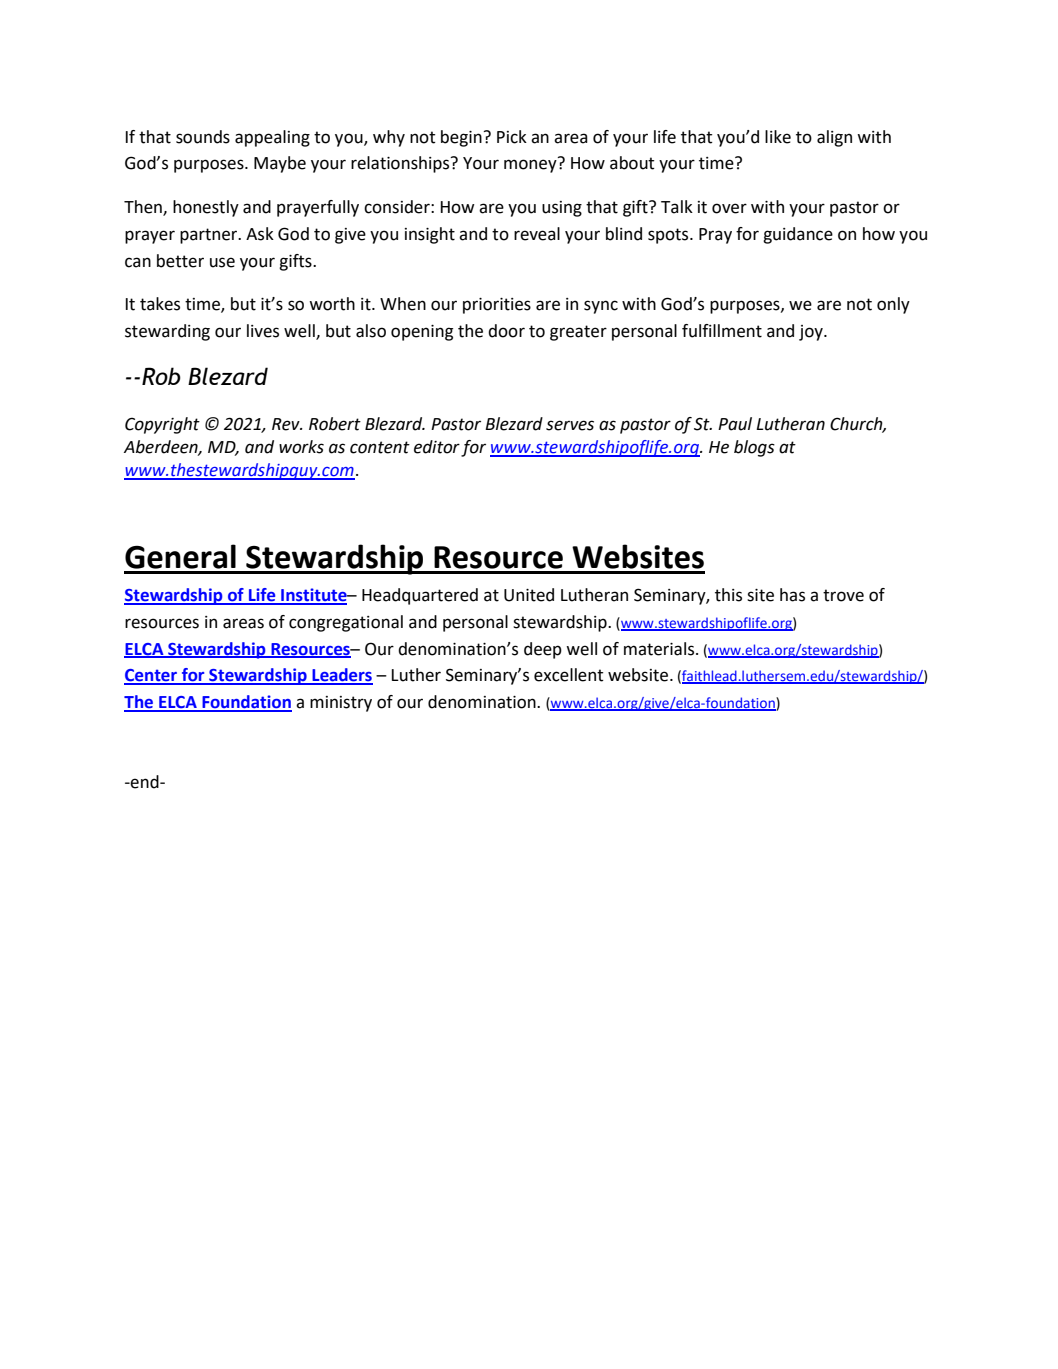  I want to click on Paul, so click(735, 424).
